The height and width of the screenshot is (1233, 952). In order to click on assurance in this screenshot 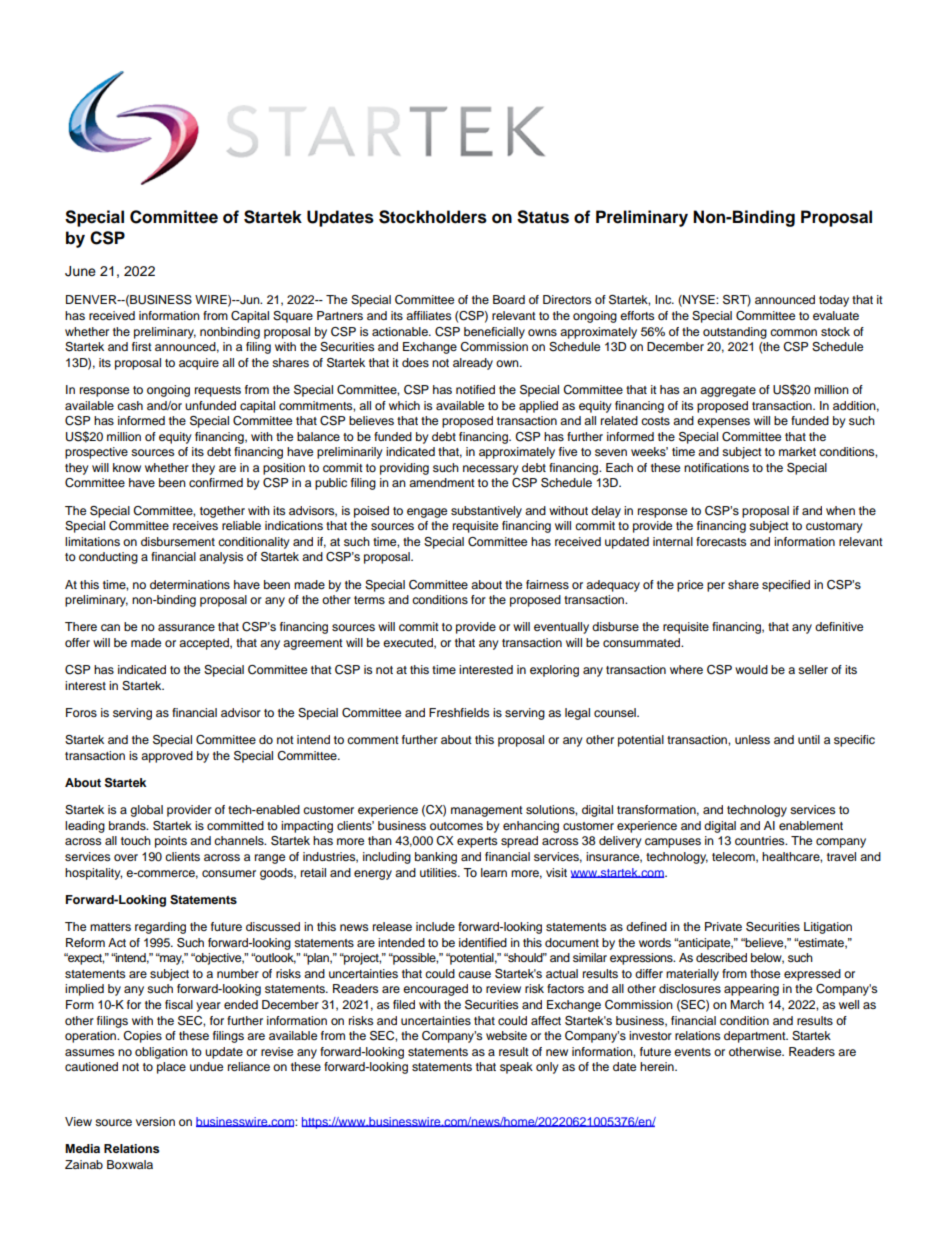, I will do `click(186, 627)`.
